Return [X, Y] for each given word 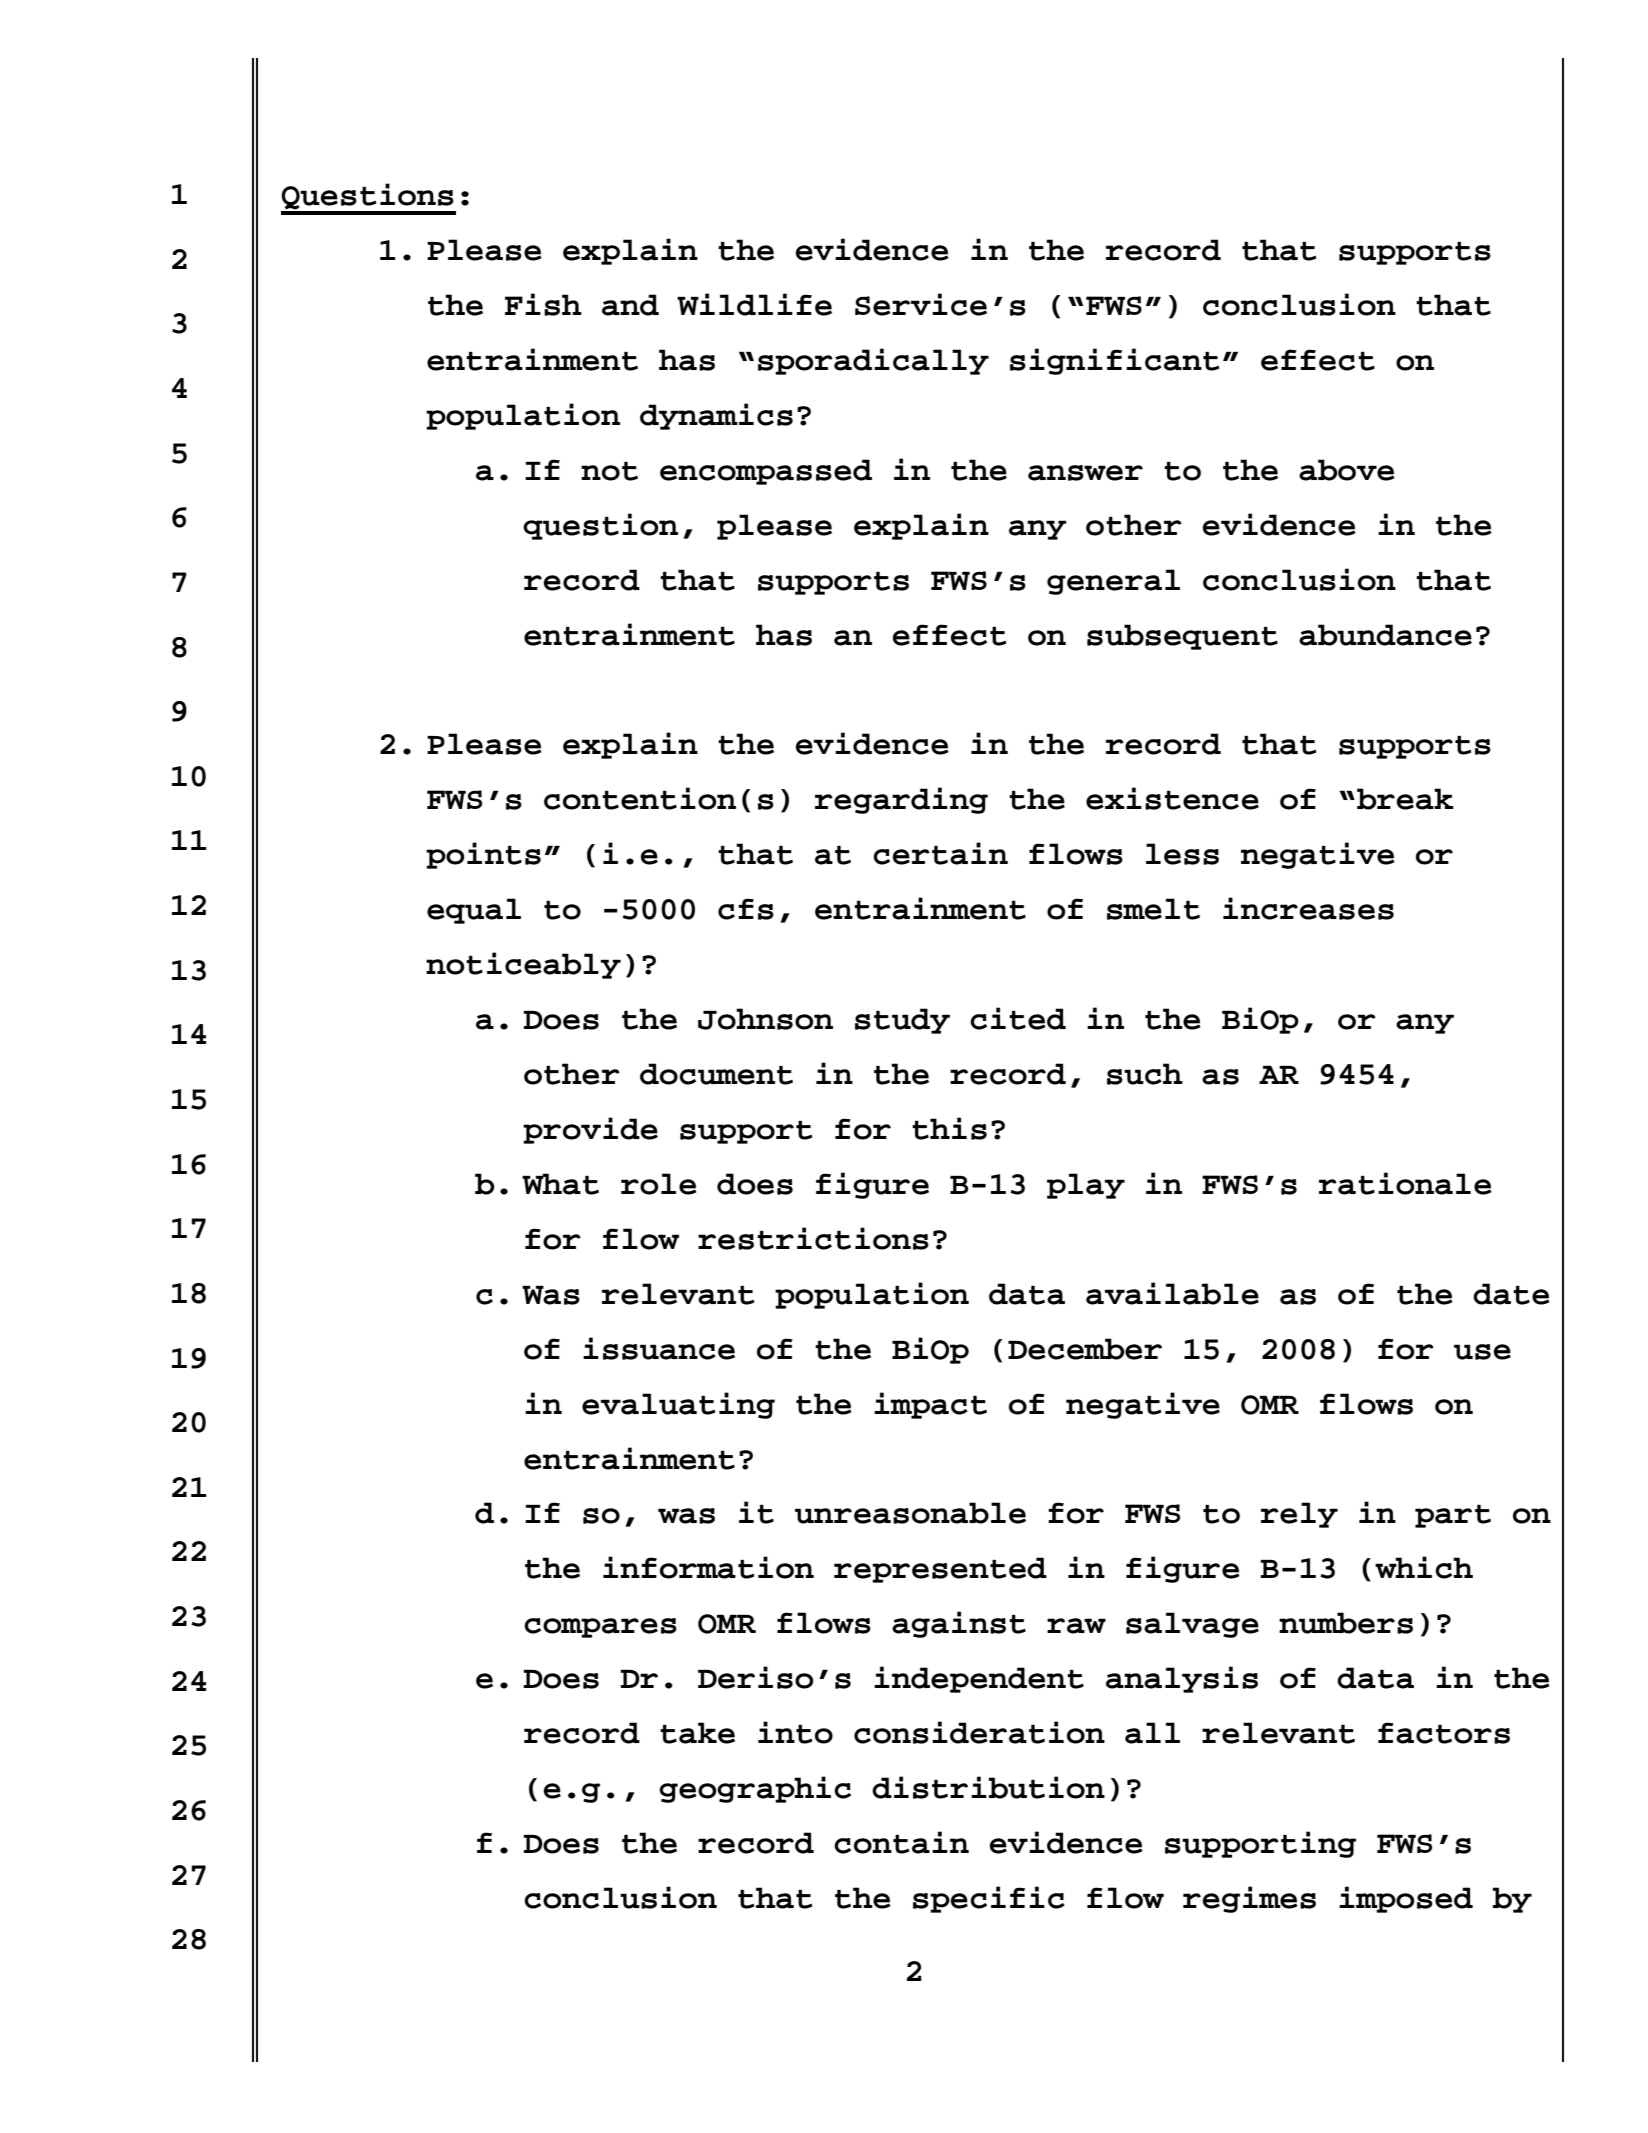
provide [590, 1130]
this [949, 1128]
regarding [901, 800]
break [1405, 799]
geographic [755, 1789]
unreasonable [910, 1513]
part [1453, 1516]
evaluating [678, 1405]
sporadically [873, 361]
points [483, 855]
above [1347, 470]
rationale [1405, 1183]
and [630, 305]
